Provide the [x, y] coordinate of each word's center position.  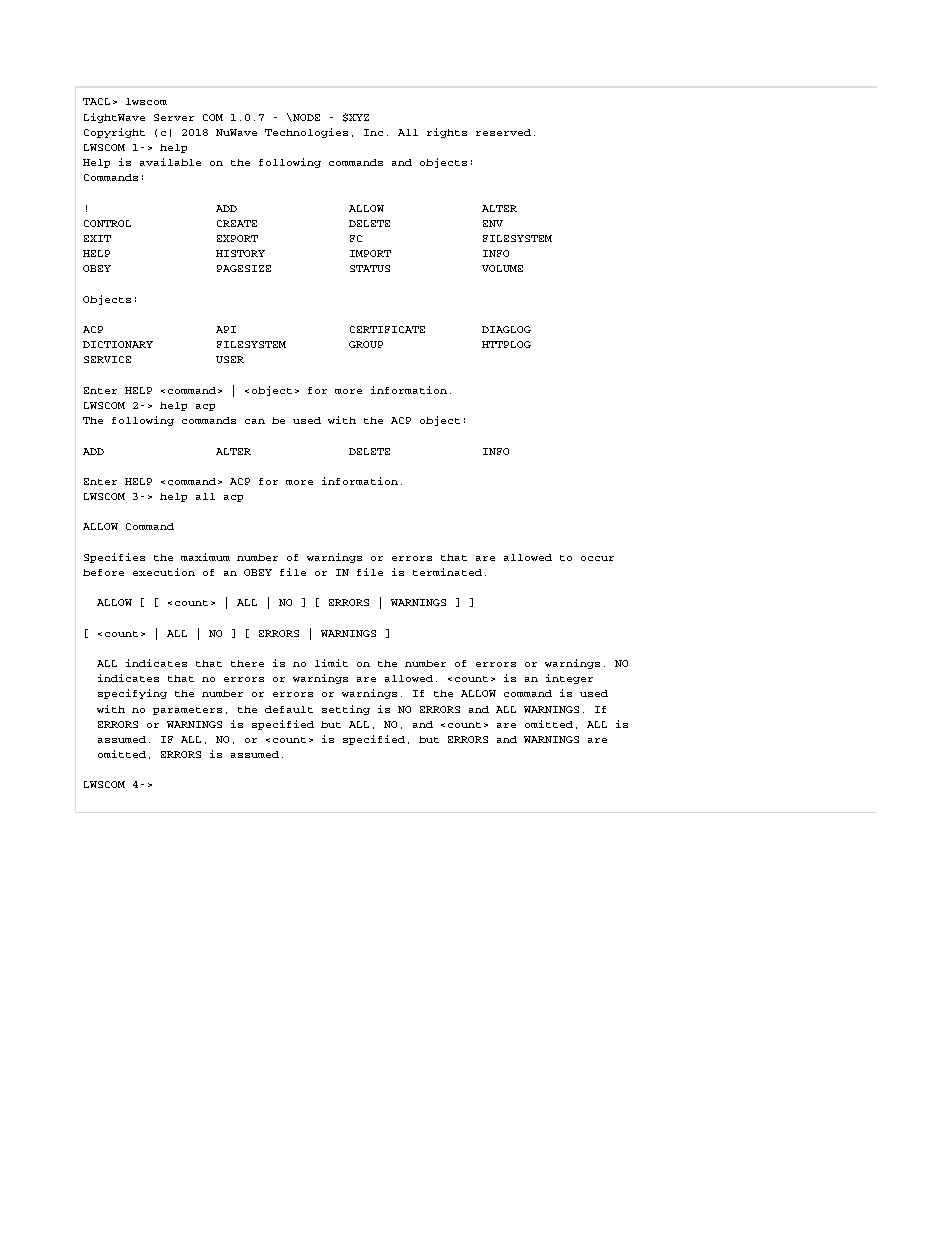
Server [174, 117]
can [255, 421]
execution [164, 572]
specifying [132, 694]
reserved [503, 132]
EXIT [97, 238]
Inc [373, 132]
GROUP [366, 344]
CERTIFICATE [387, 329]
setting [346, 710]
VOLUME [502, 268]
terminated [447, 572]
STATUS [370, 268]
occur [597, 558]
